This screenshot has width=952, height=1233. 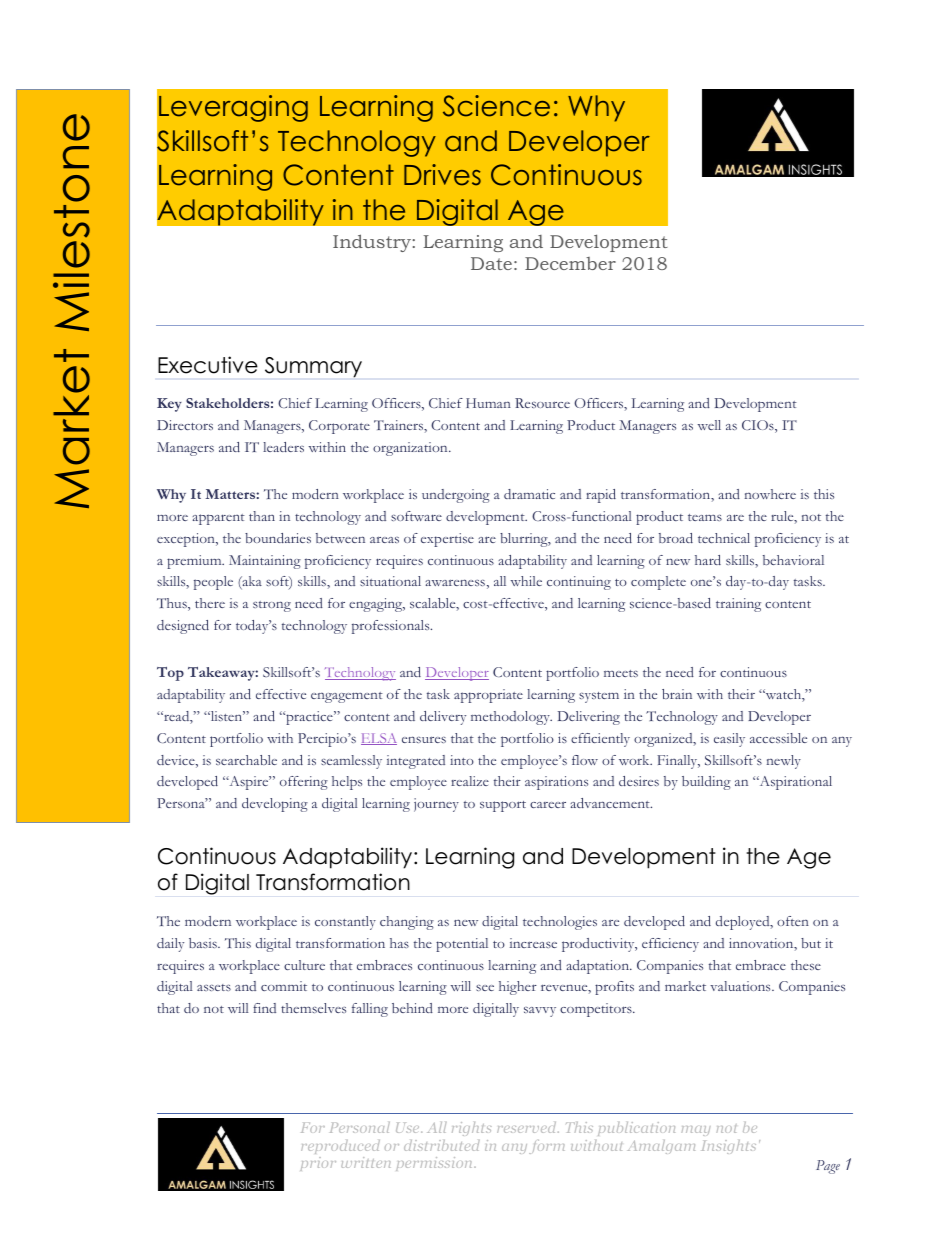 I want to click on often, so click(x=793, y=921).
